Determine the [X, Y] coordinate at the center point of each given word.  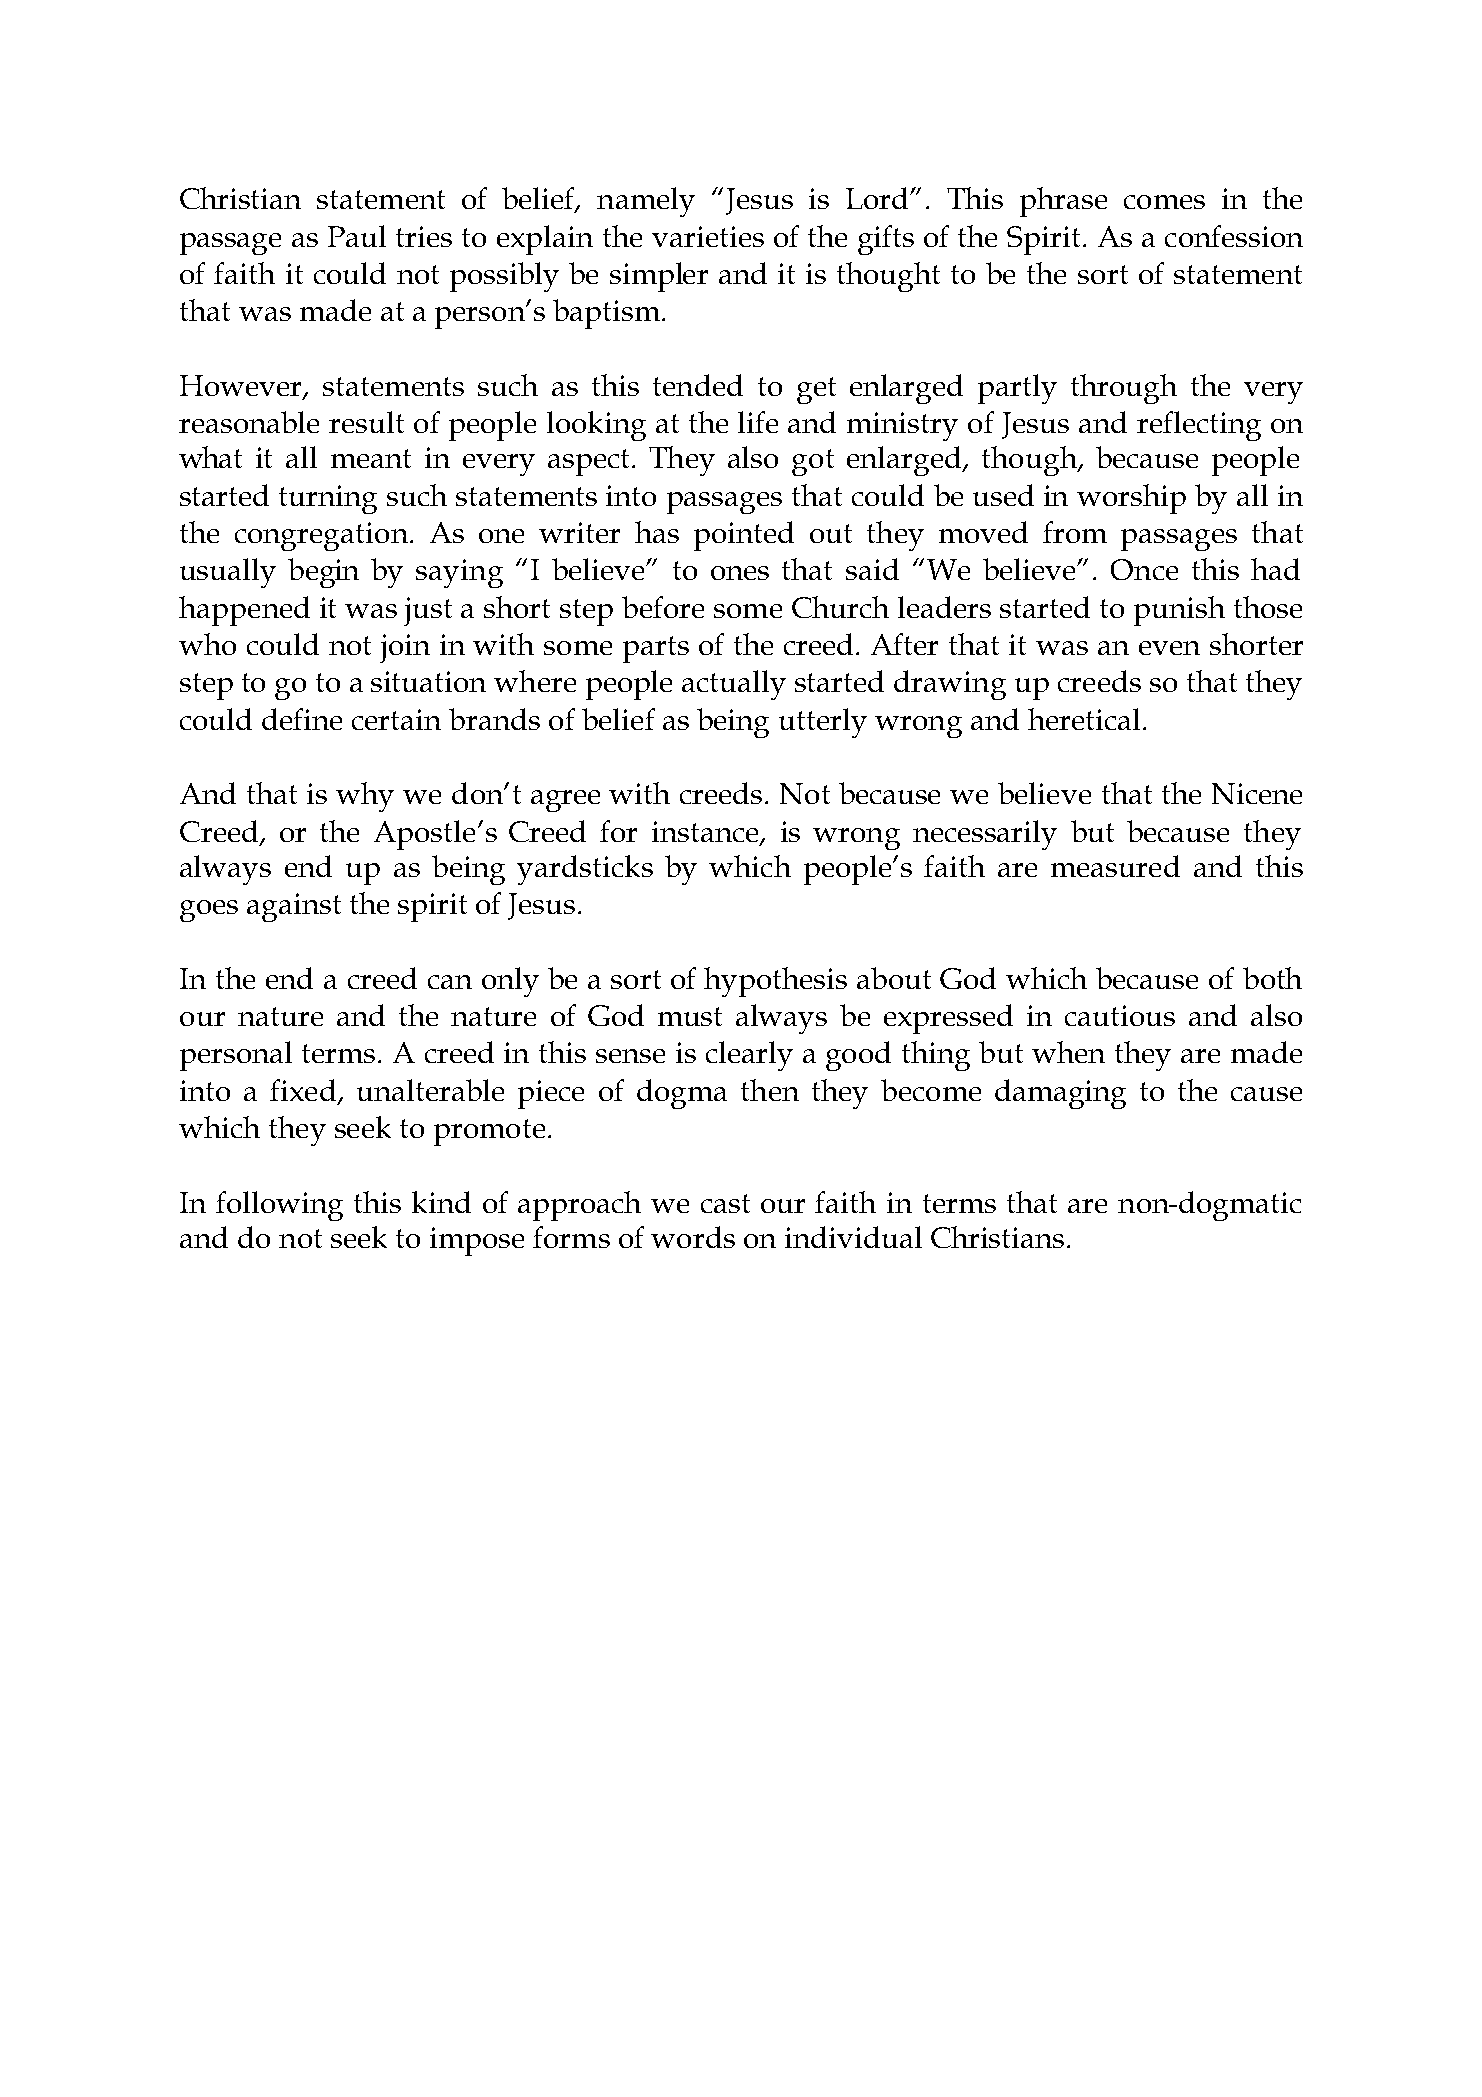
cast [725, 1203]
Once [1144, 569]
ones [740, 573]
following [279, 1206]
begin [323, 573]
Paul [357, 236]
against [294, 907]
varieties [708, 236]
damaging [1060, 1094]
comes [1164, 202]
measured [1115, 866]
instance [706, 833]
